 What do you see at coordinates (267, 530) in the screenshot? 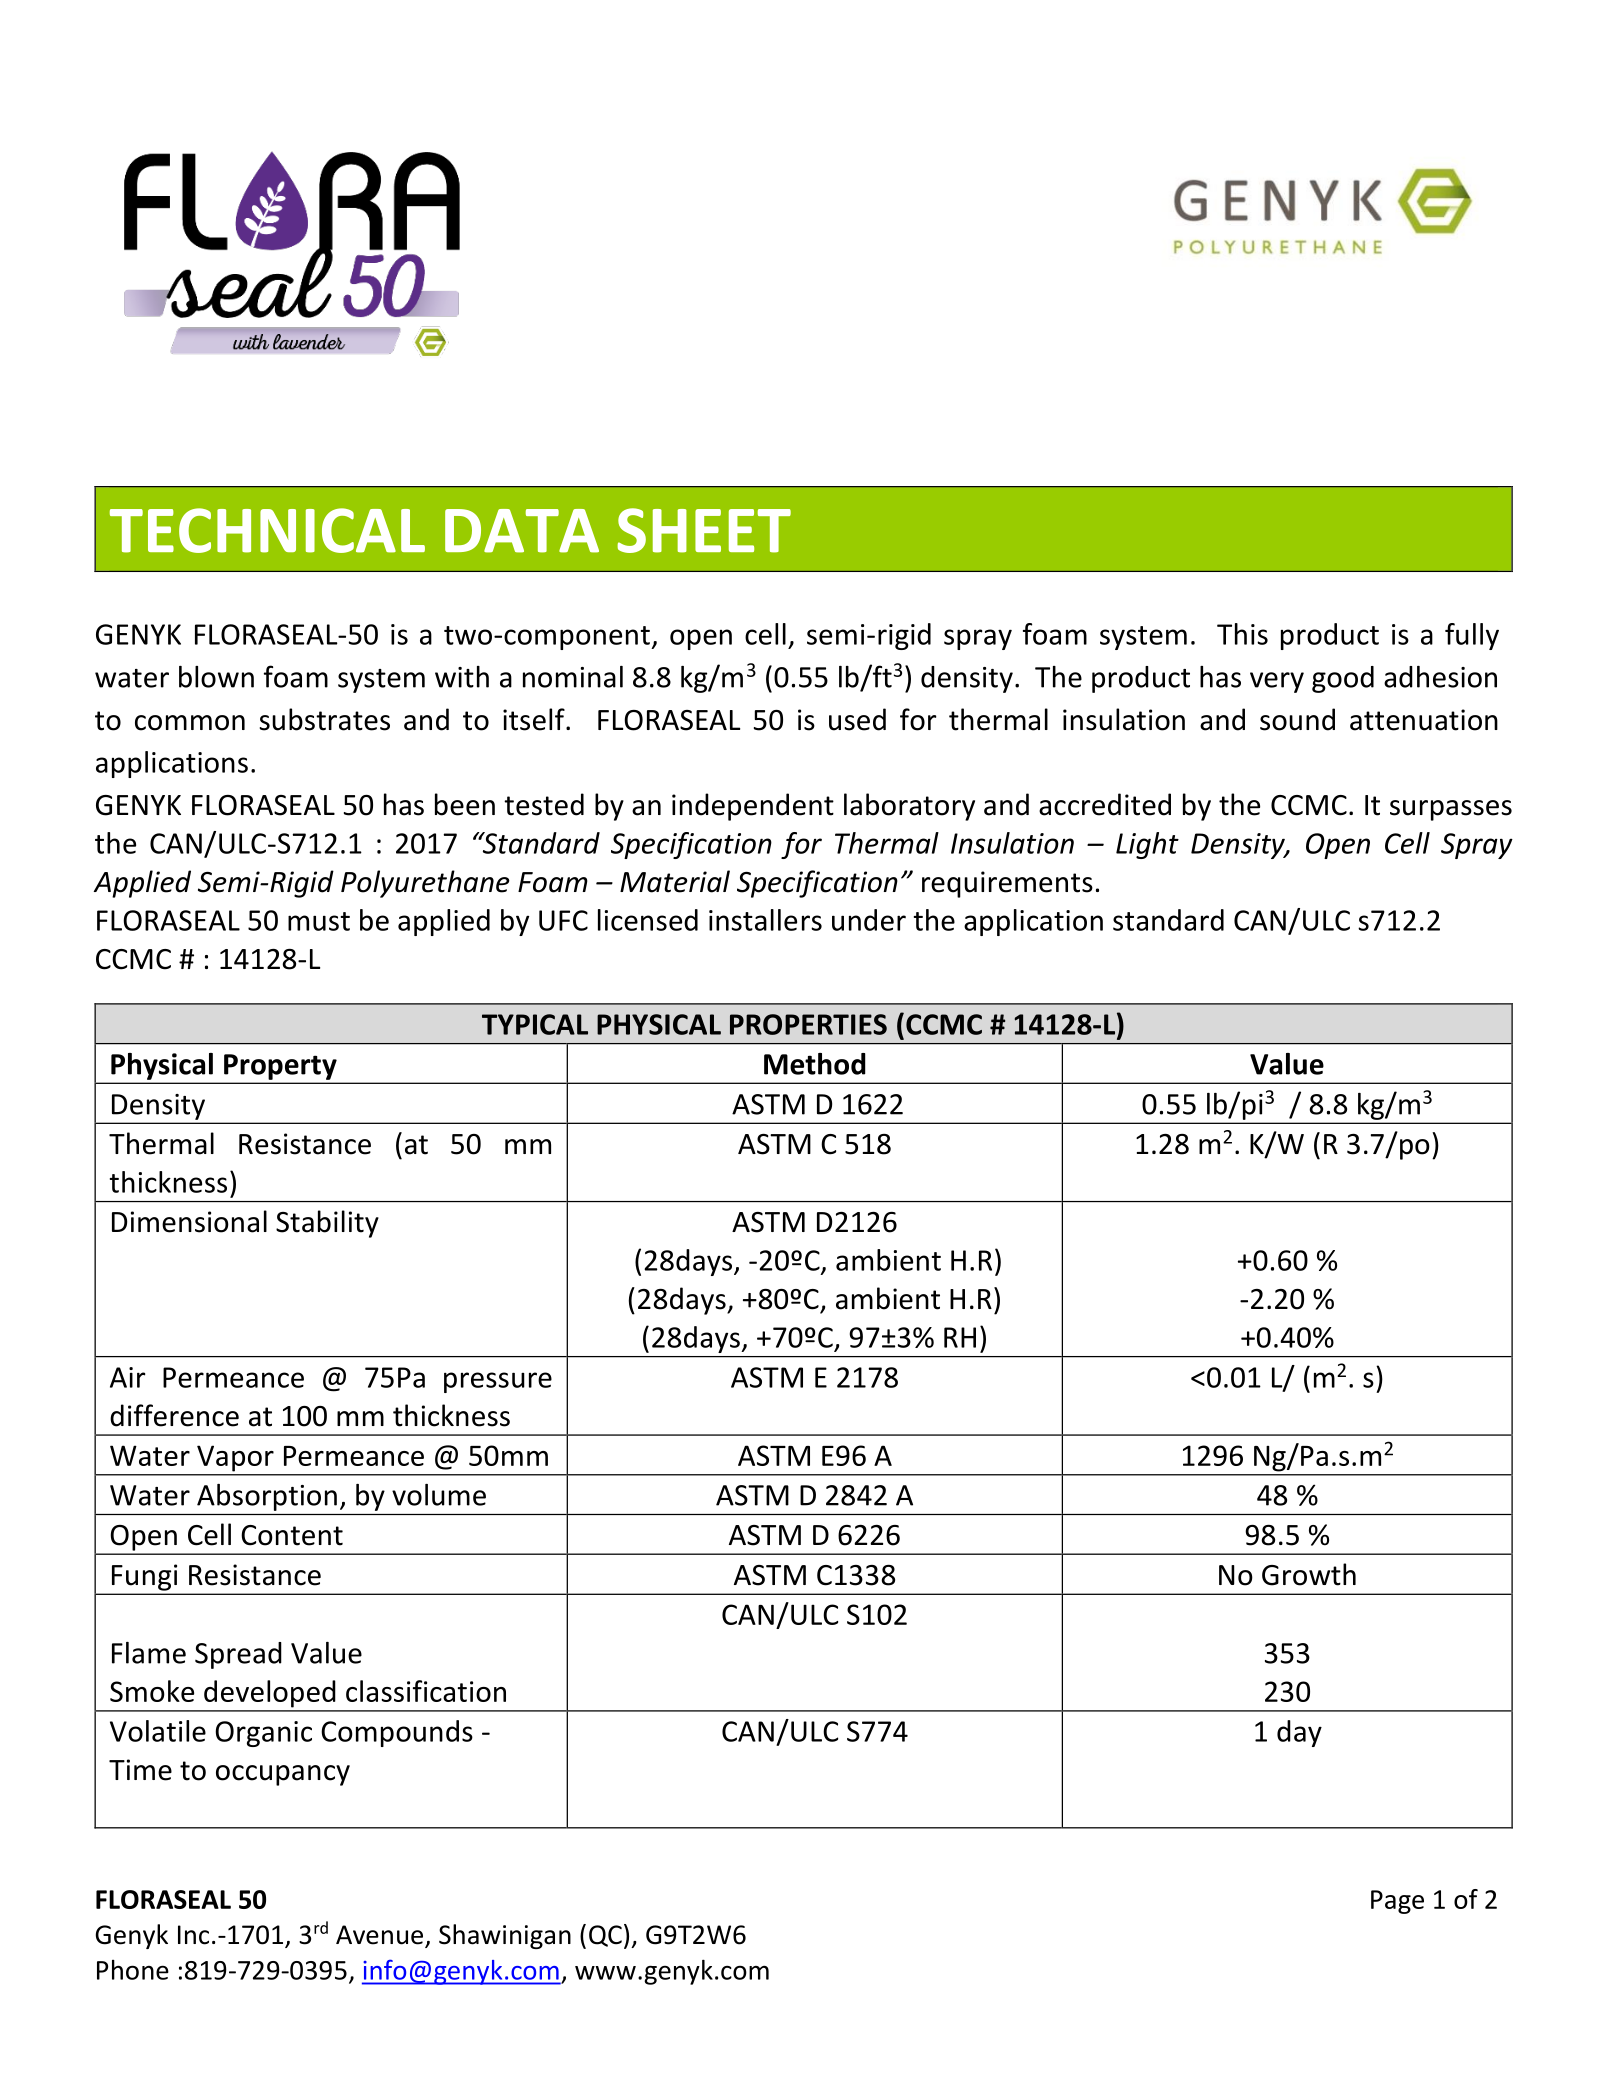
I see `TECHNICAL` at bounding box center [267, 530].
